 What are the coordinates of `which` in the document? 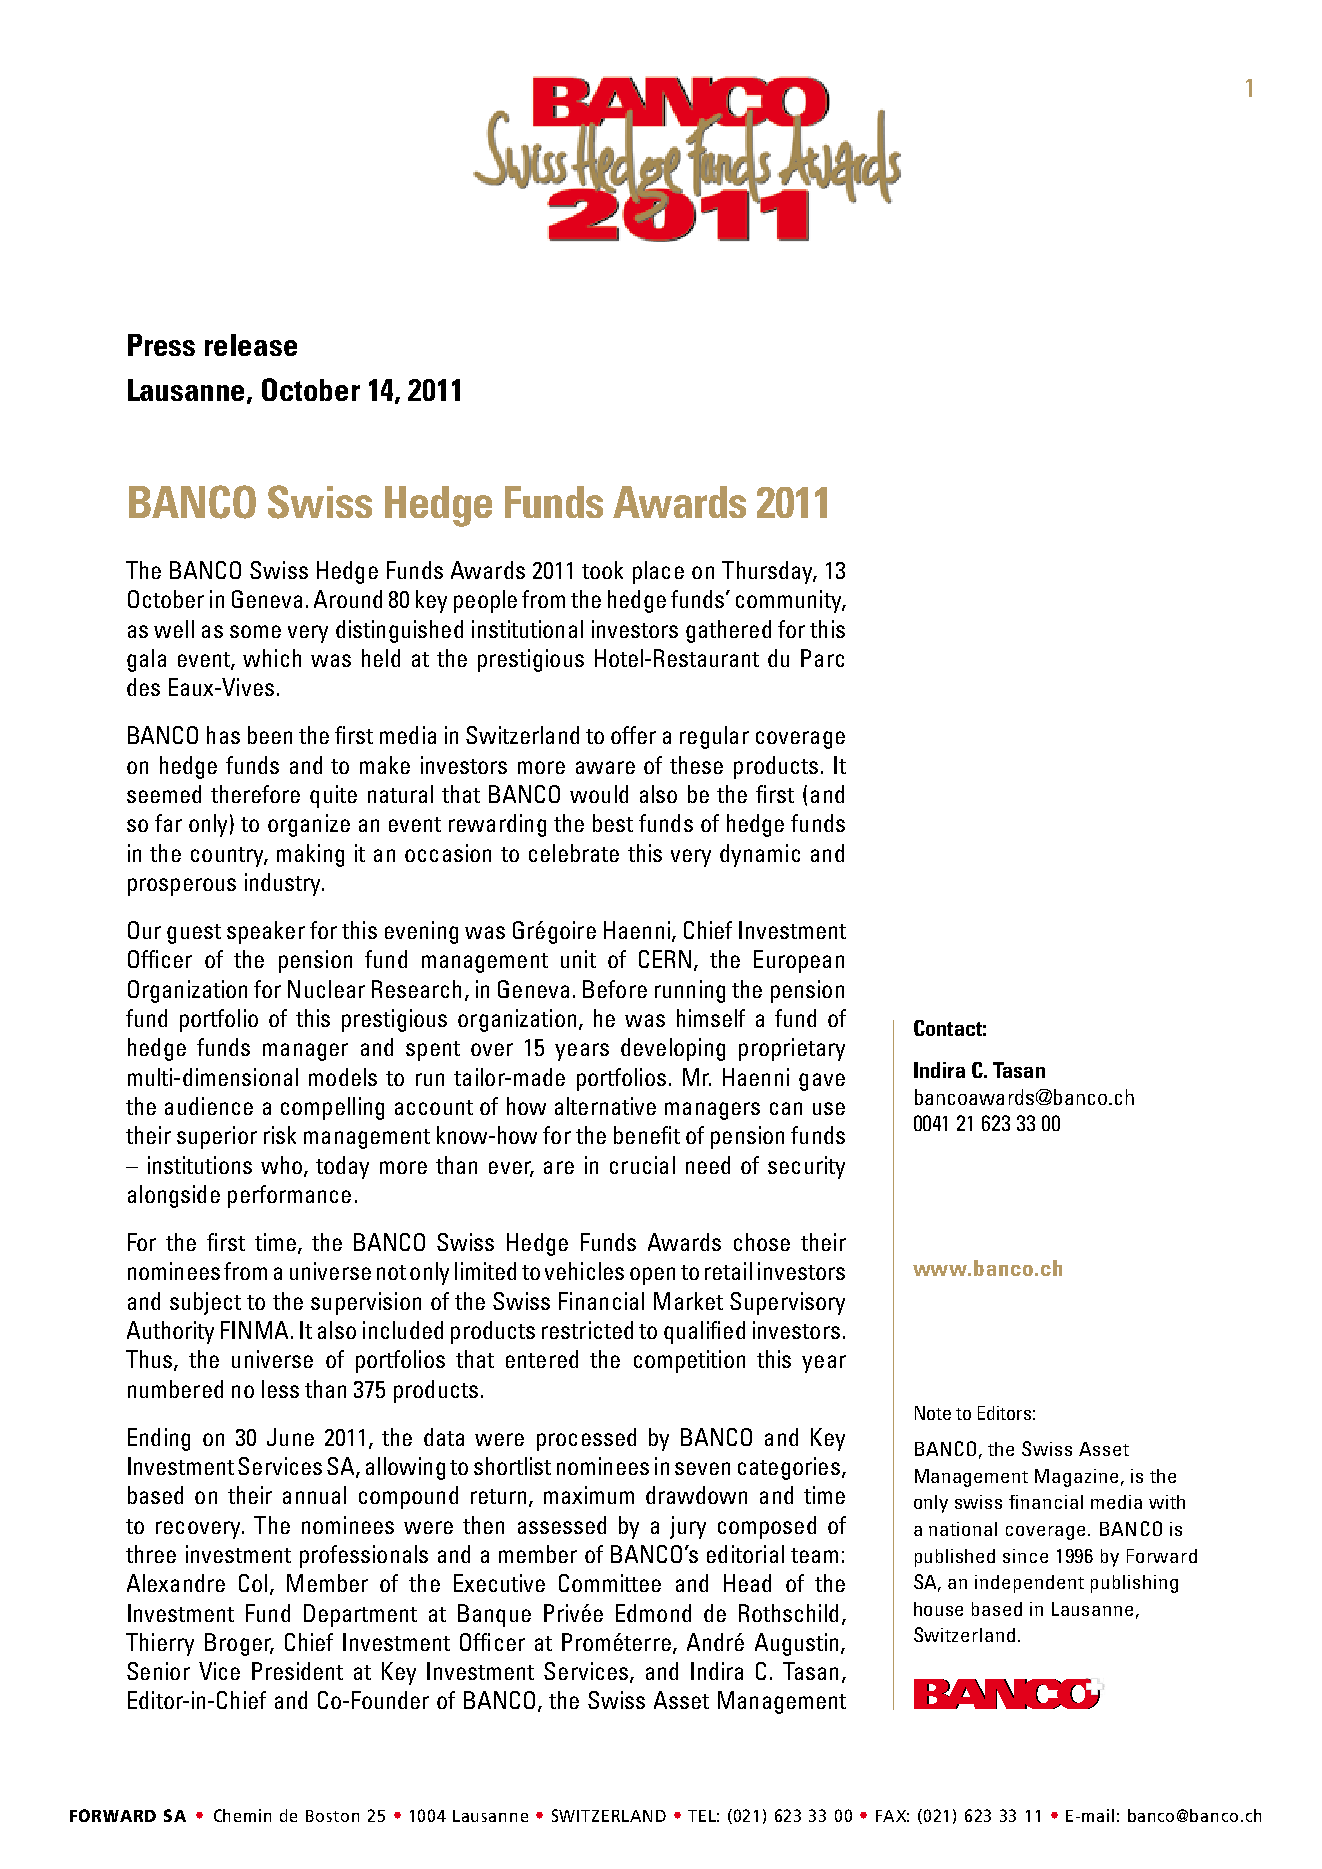 It's located at (272, 658).
